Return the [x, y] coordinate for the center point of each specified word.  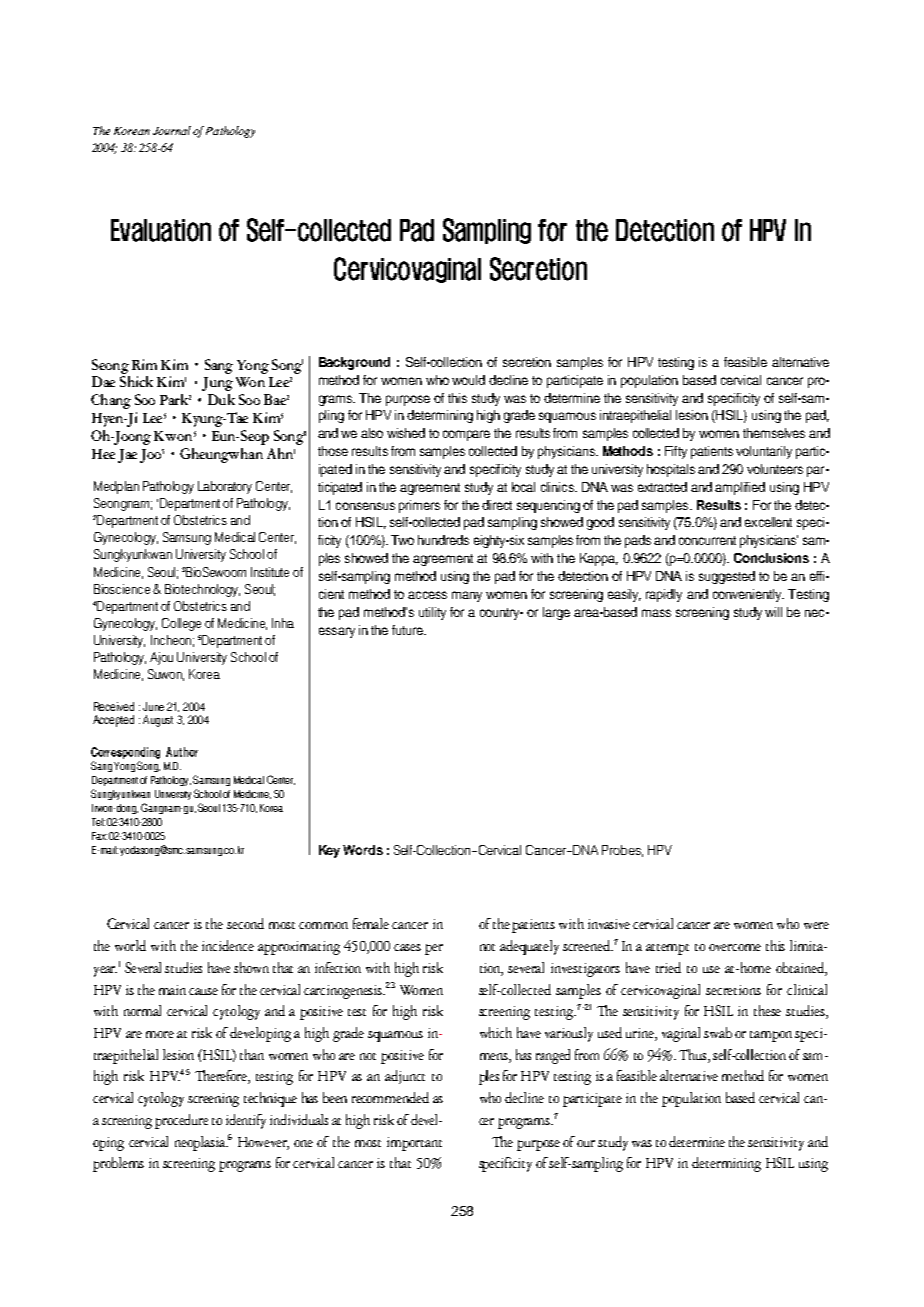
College [181, 624]
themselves [774, 433]
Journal [172, 130]
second [245, 923]
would [468, 380]
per [434, 949]
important [414, 1144]
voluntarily [764, 452]
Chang [111, 401]
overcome [735, 947]
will [773, 612]
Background [354, 363]
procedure [181, 1121]
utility [432, 613]
